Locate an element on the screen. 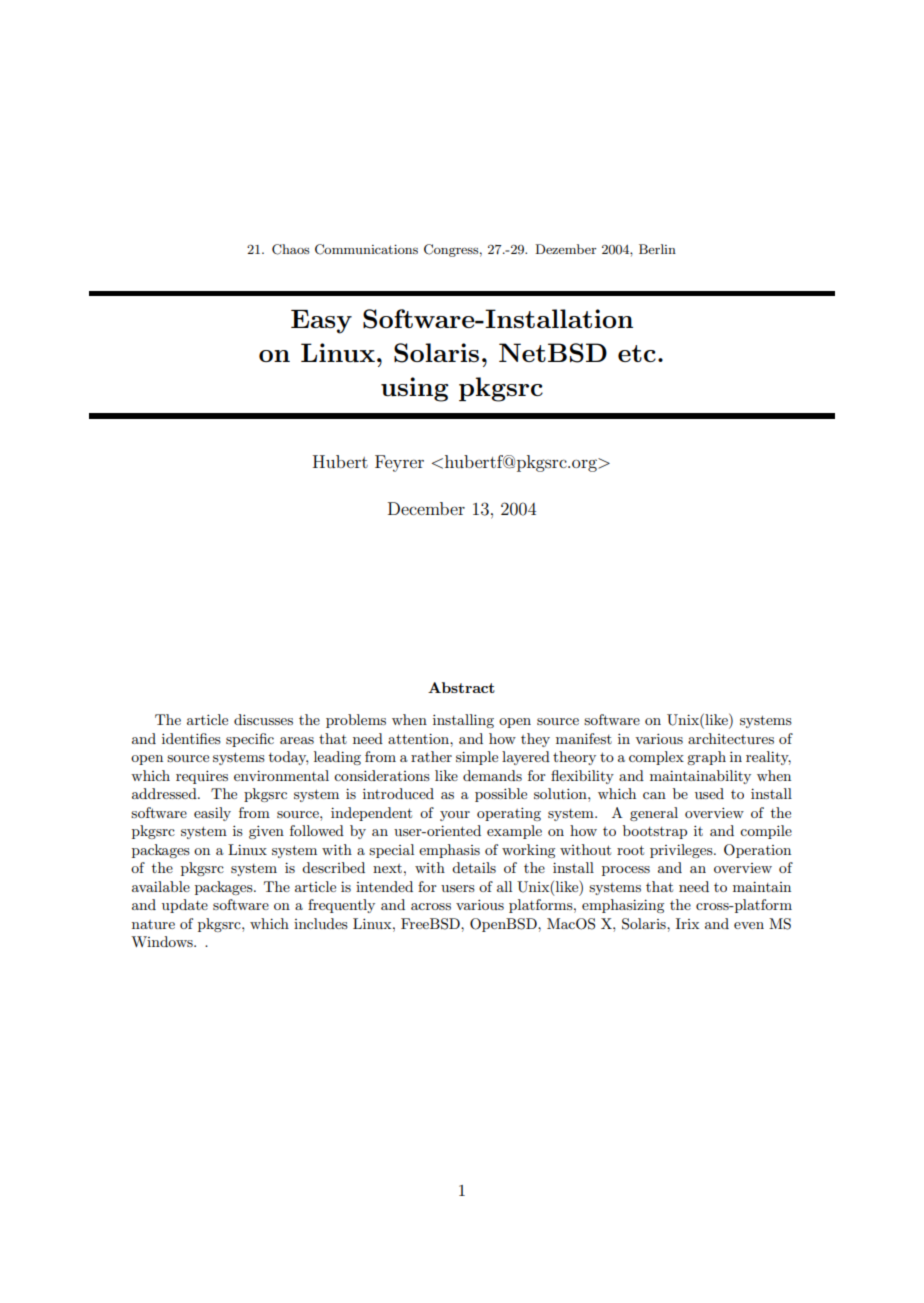 The height and width of the screenshot is (1303, 924). Berlin is located at coordinates (657, 249).
